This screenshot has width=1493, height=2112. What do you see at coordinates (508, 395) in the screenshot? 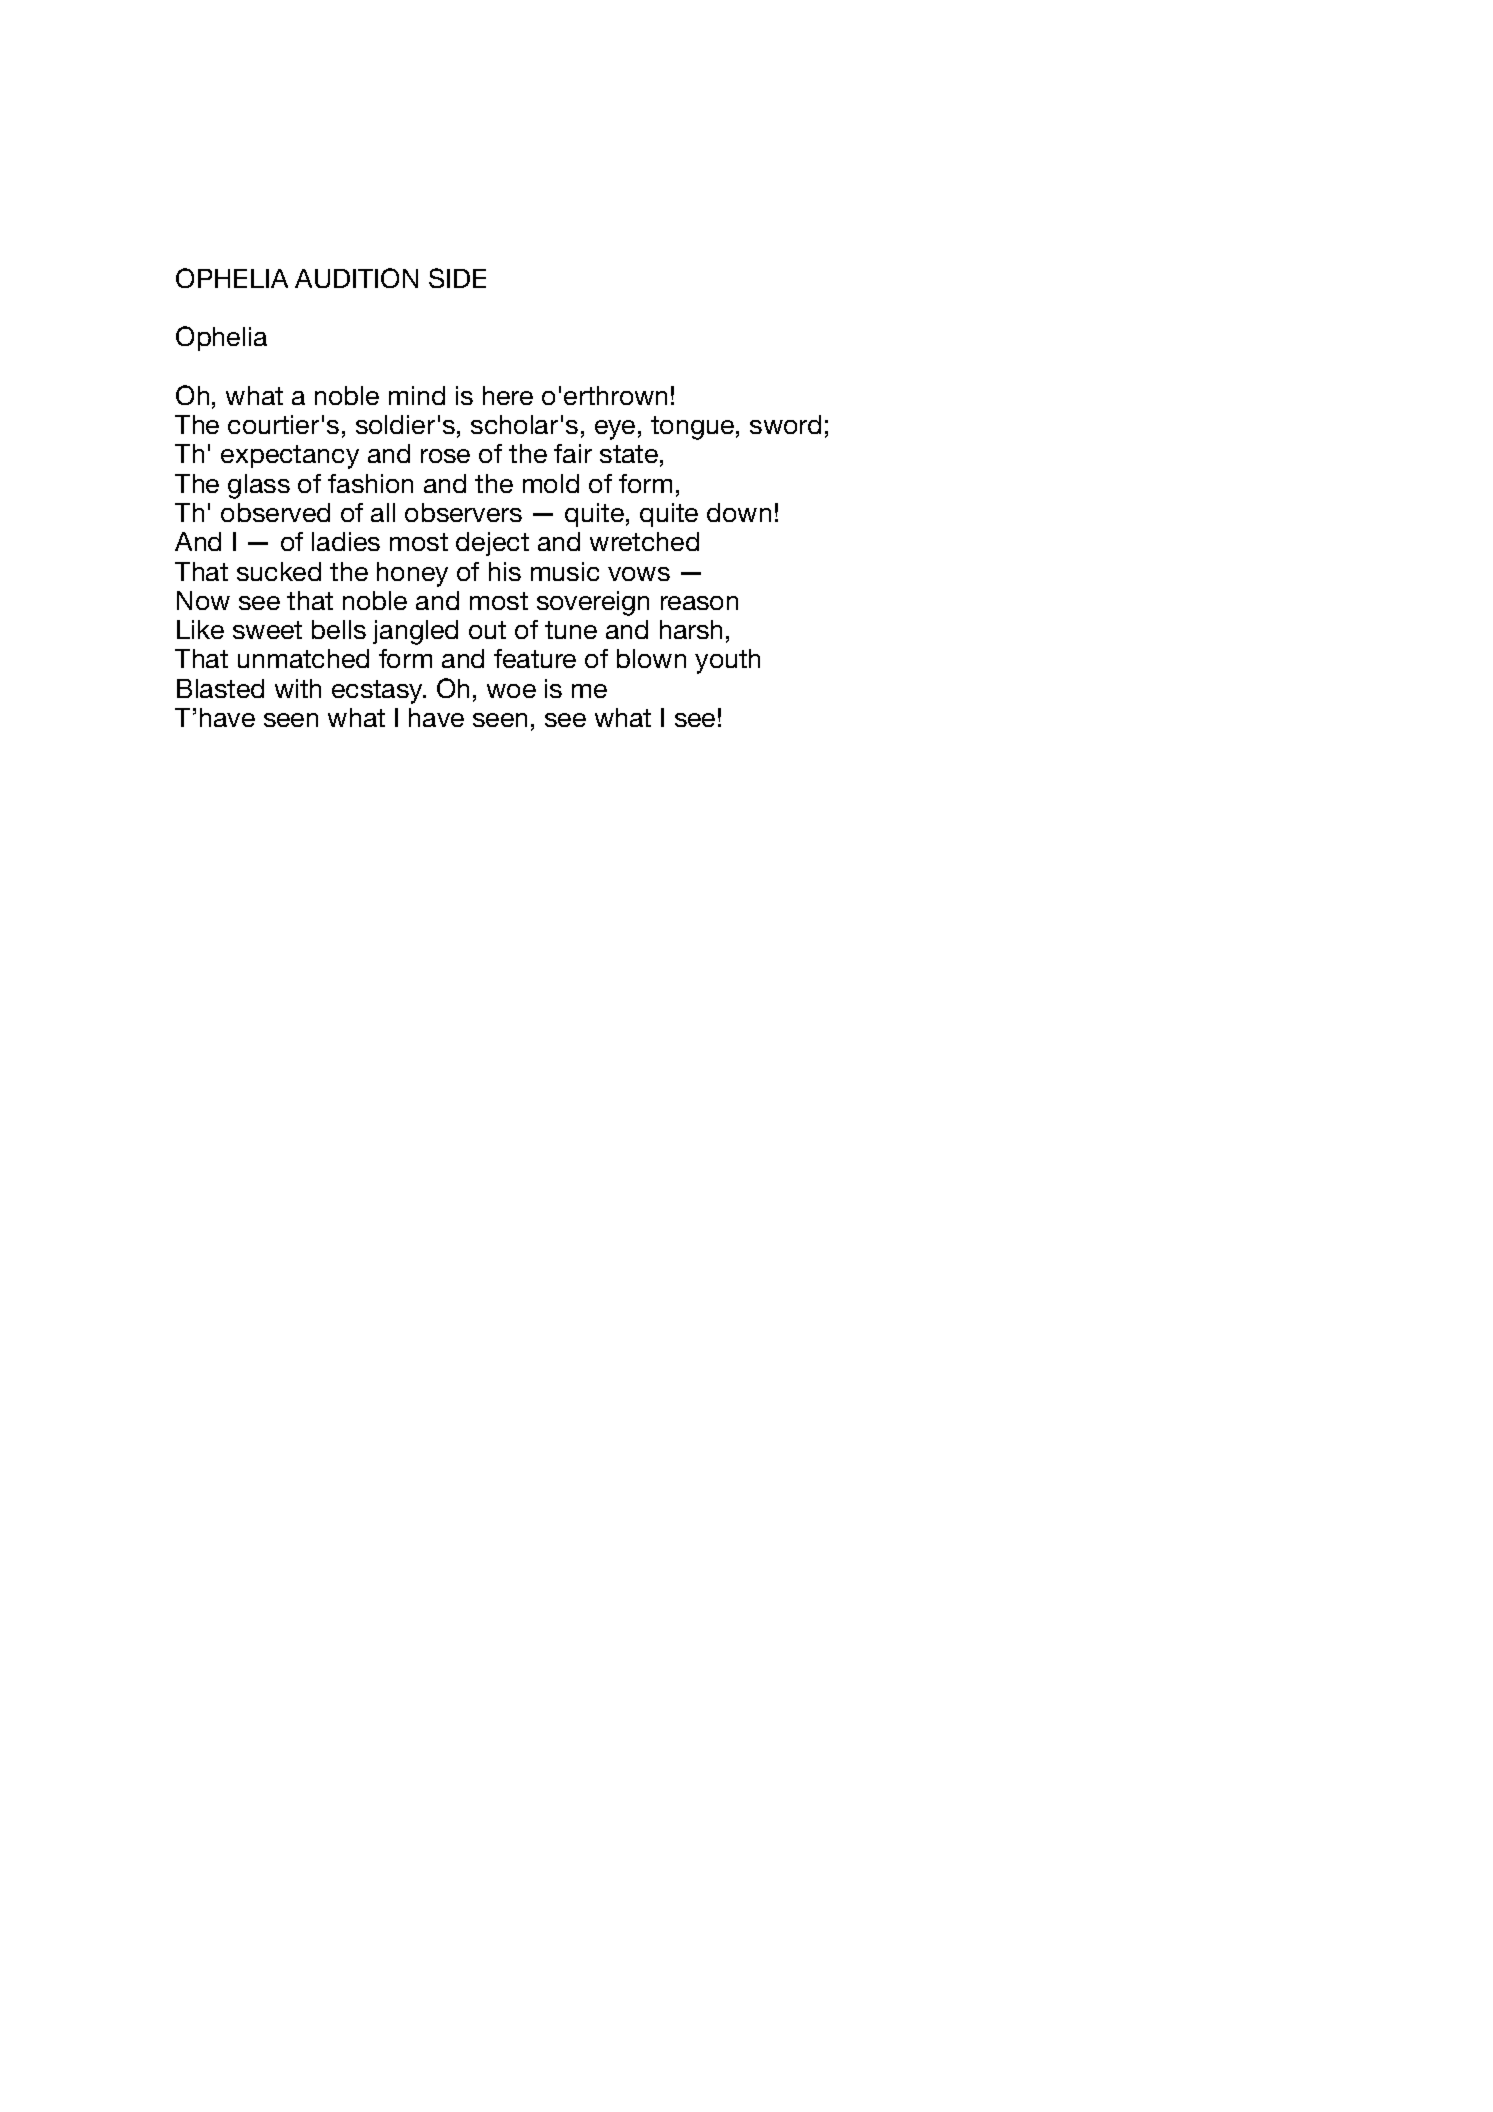
I see `here` at bounding box center [508, 395].
